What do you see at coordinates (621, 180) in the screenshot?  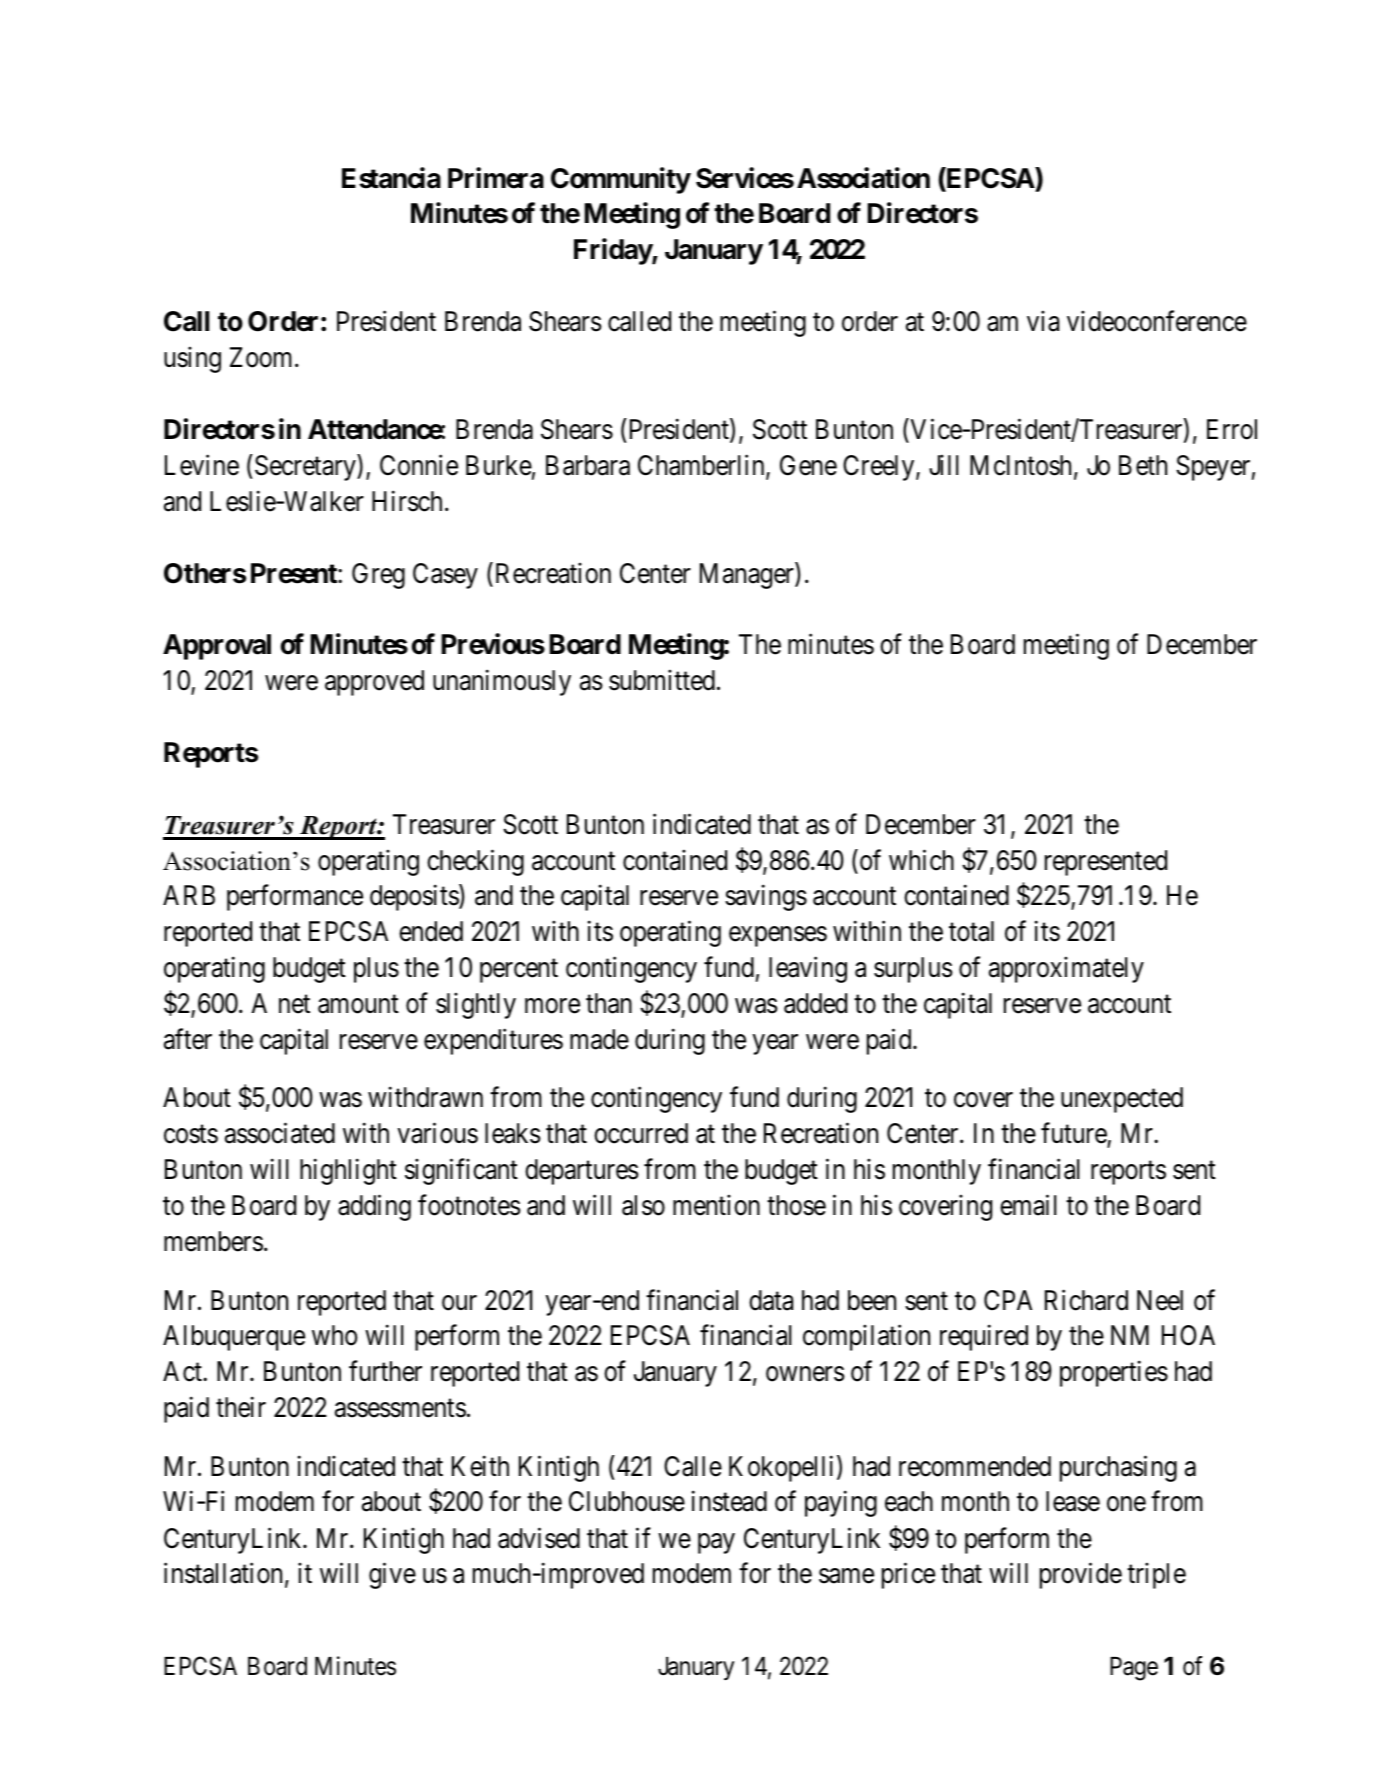 I see `Community` at bounding box center [621, 180].
